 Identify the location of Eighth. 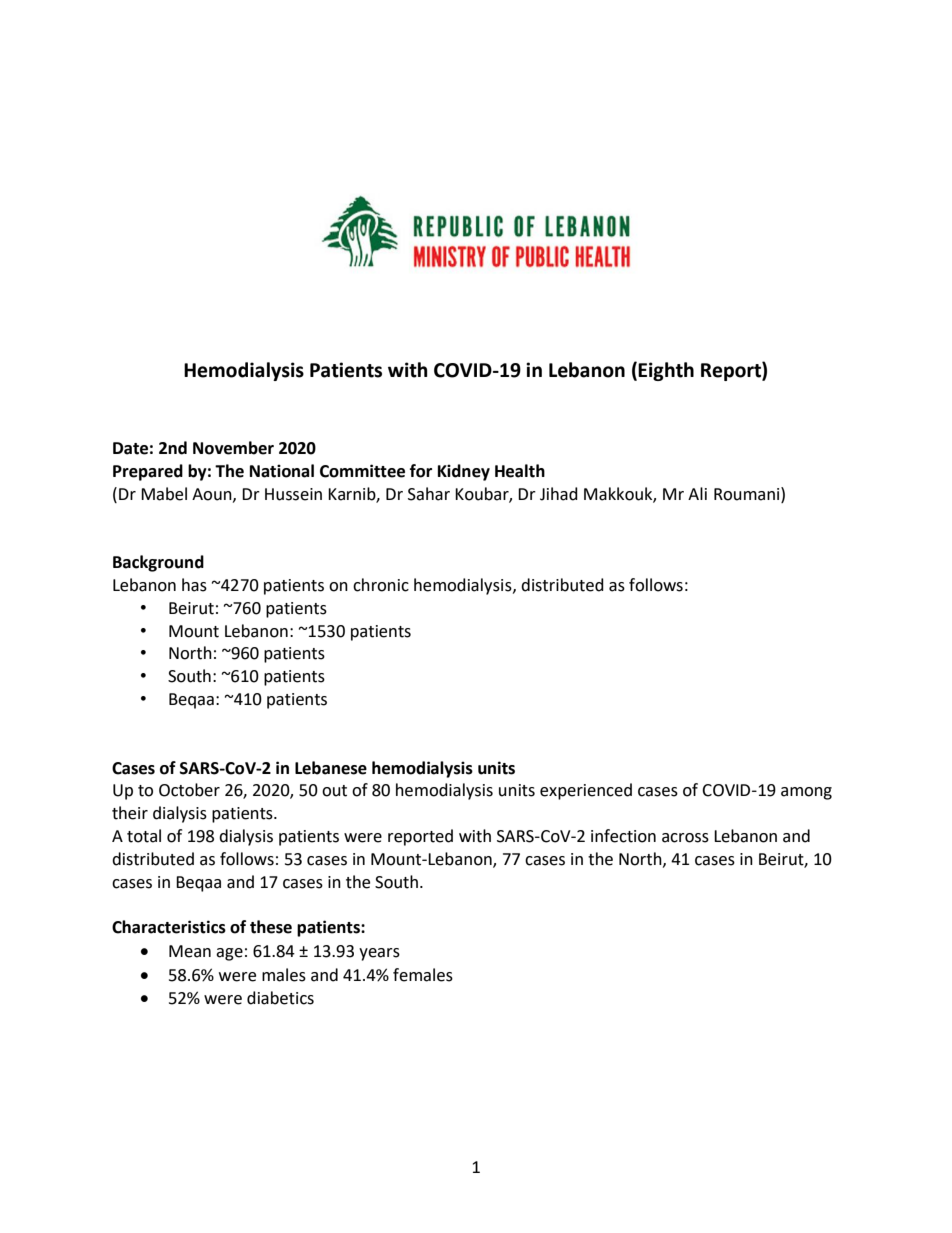
(666, 371).
